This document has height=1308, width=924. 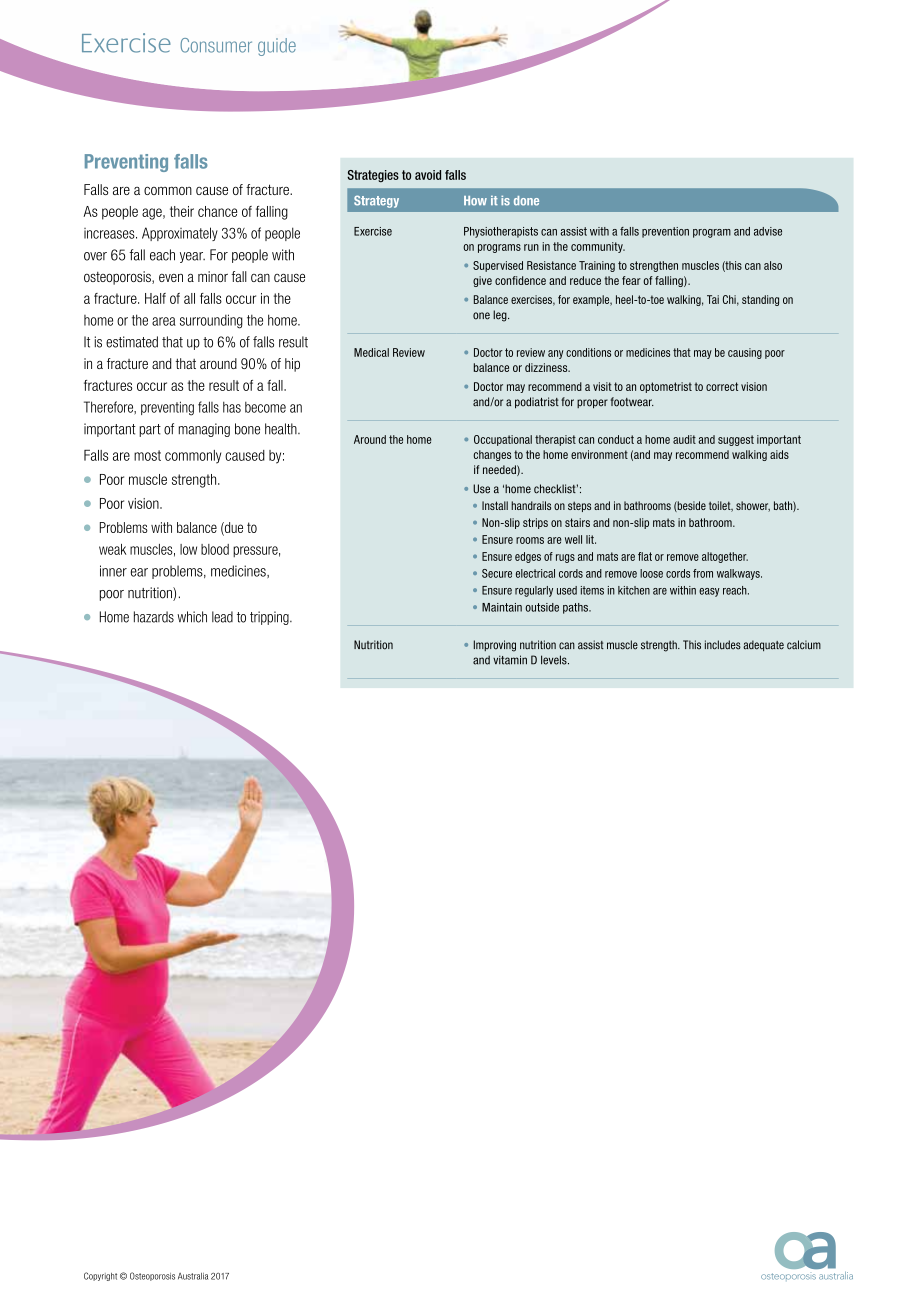 I want to click on which, so click(x=192, y=617).
